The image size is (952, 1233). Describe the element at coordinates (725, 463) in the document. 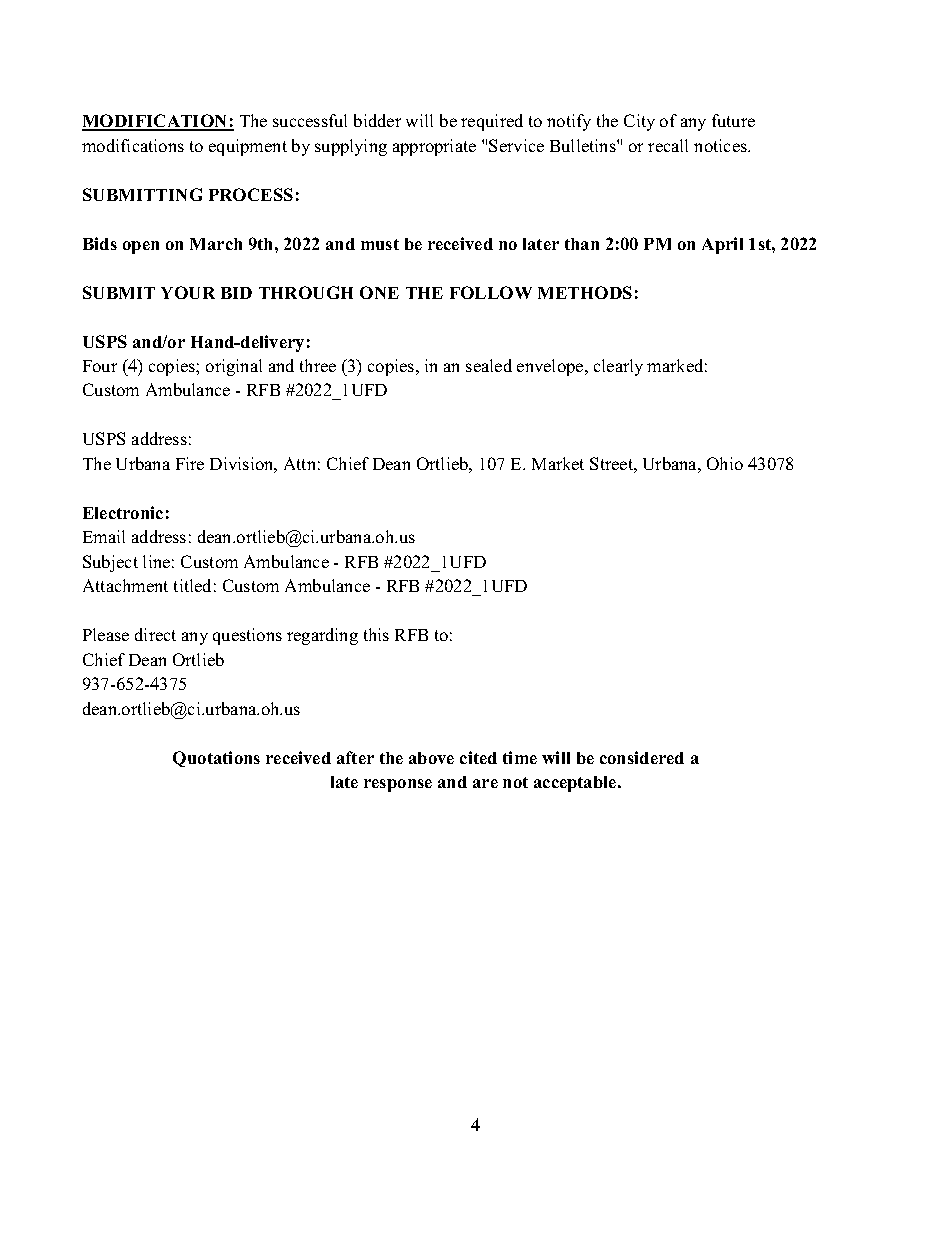

I see `Ohio` at that location.
